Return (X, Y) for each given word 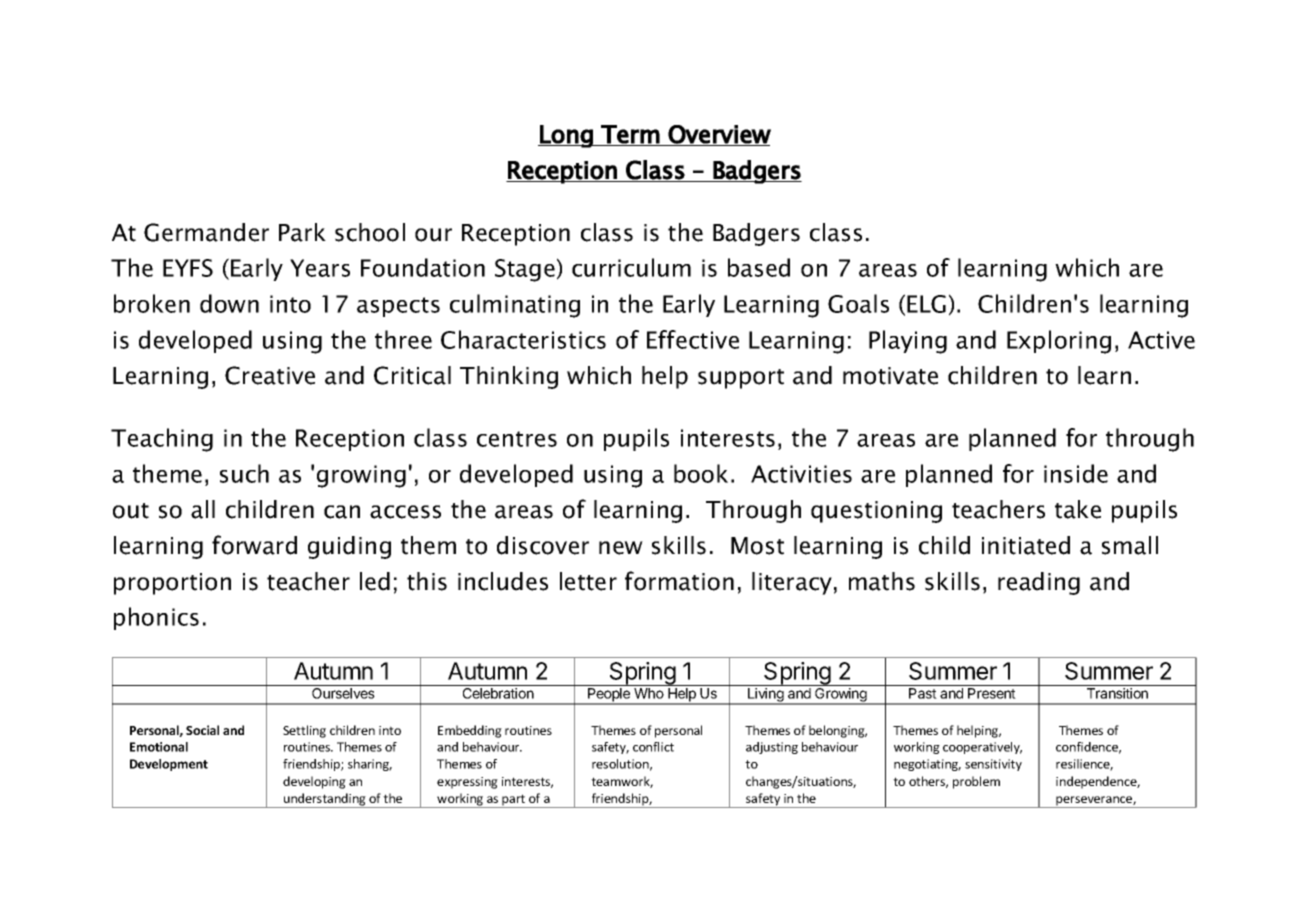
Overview (719, 135)
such (244, 473)
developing (314, 782)
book (701, 473)
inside (1076, 473)
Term (630, 135)
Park (302, 232)
